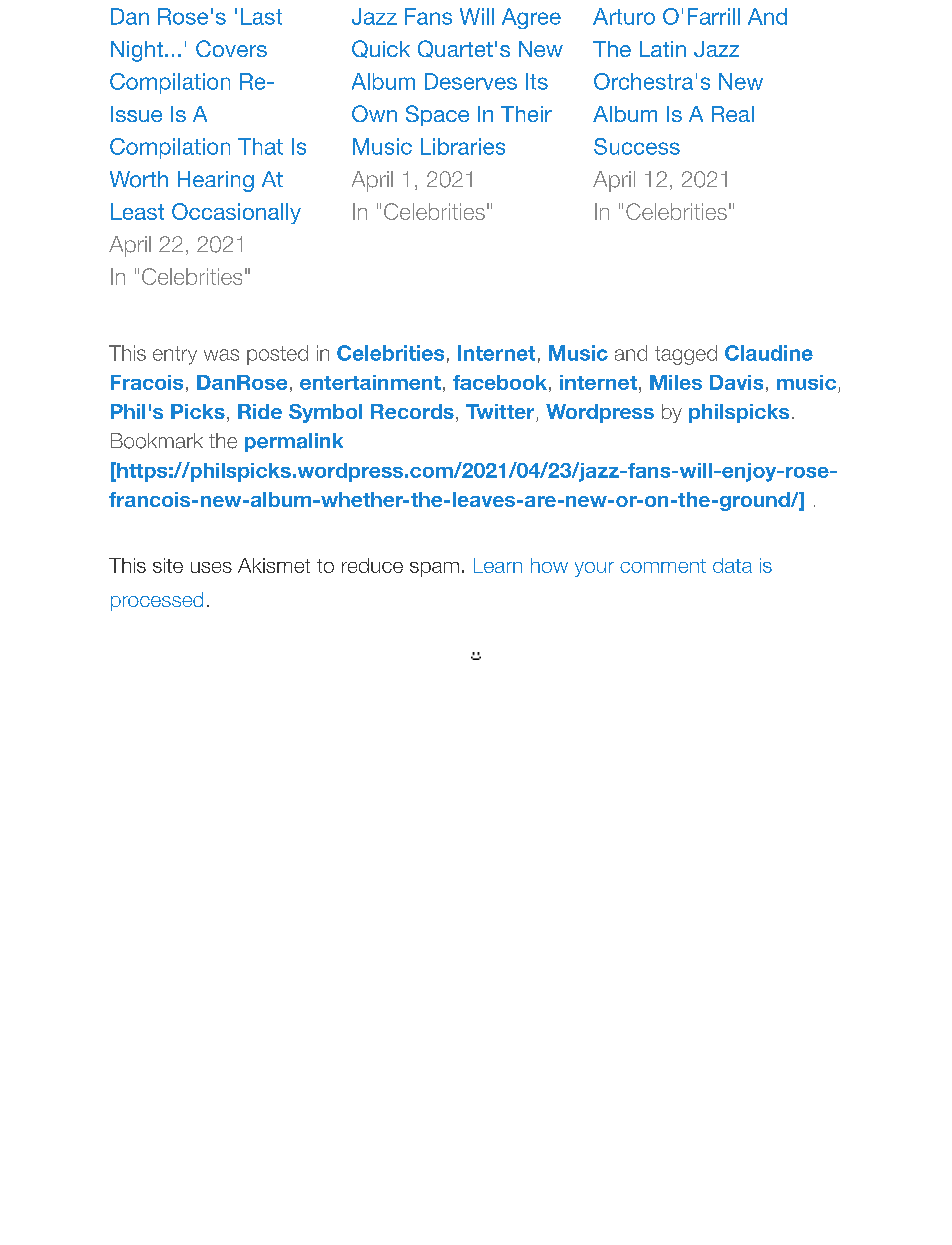 The height and width of the screenshot is (1245, 952). I want to click on uses, so click(211, 567).
